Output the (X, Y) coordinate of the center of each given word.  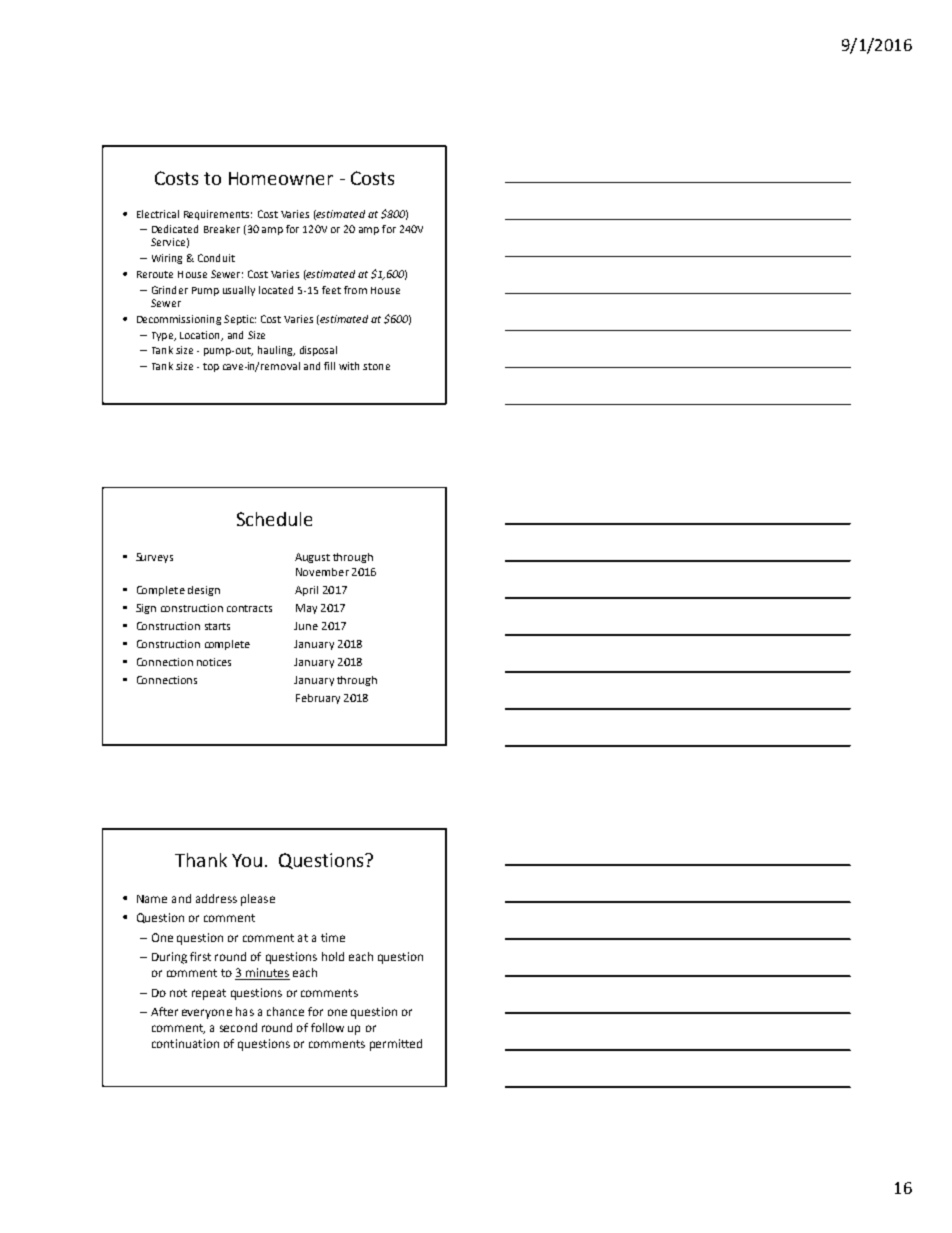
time (333, 937)
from (355, 290)
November (322, 572)
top (211, 367)
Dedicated (175, 229)
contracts (249, 608)
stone (376, 366)
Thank (201, 860)
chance (285, 1011)
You (247, 860)
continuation (185, 1043)
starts (217, 626)
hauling (276, 351)
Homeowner (281, 178)
